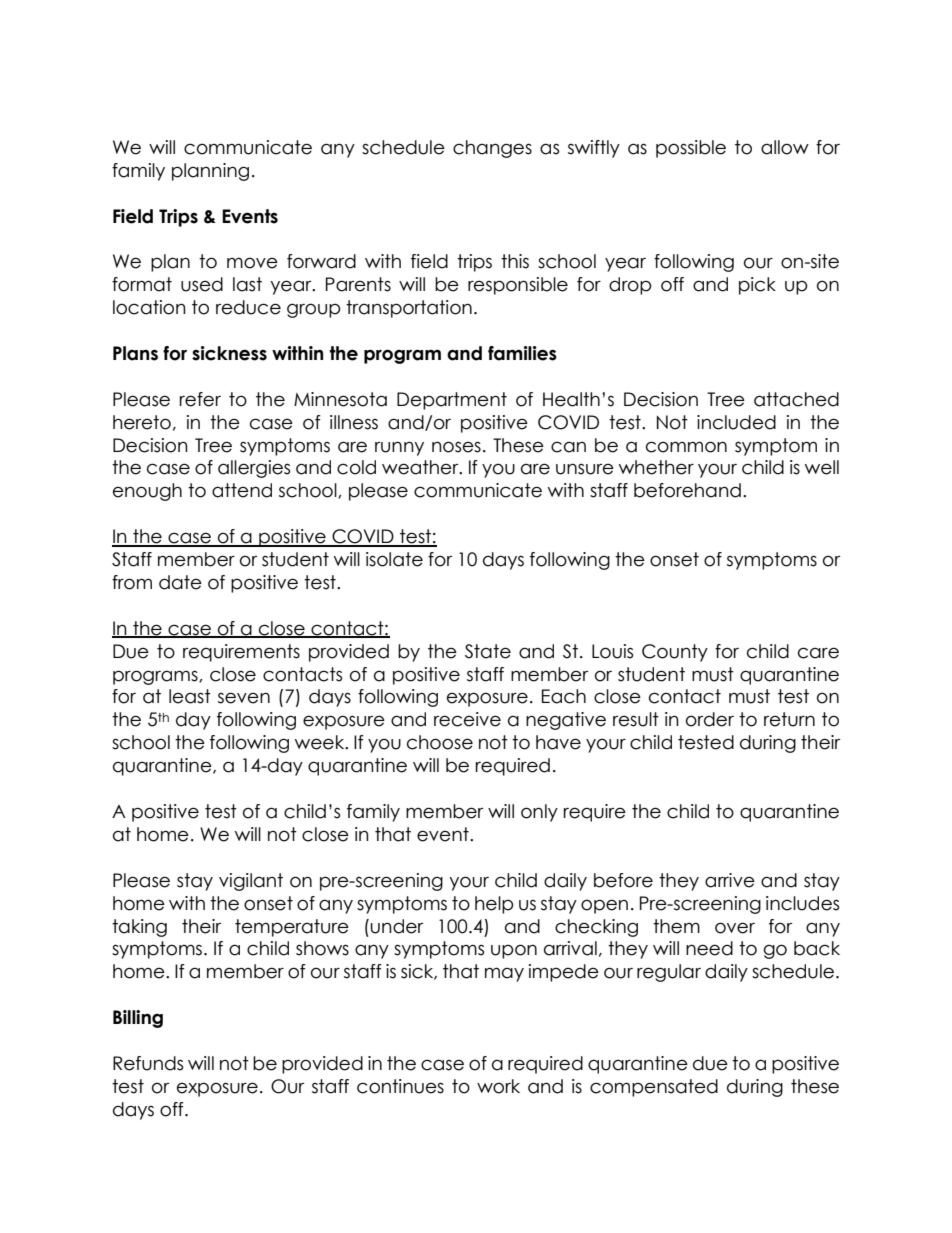  I want to click on County, so click(675, 653).
